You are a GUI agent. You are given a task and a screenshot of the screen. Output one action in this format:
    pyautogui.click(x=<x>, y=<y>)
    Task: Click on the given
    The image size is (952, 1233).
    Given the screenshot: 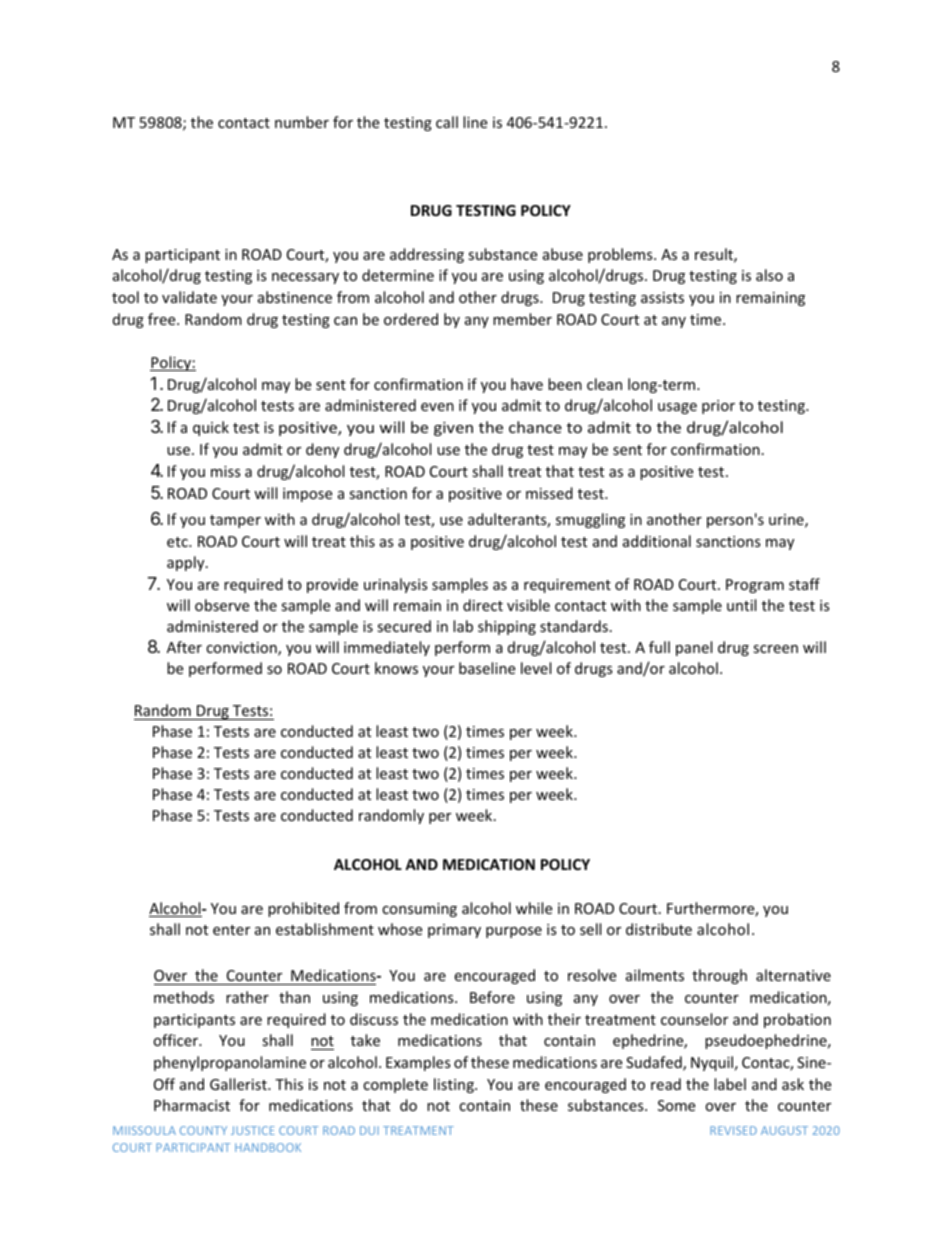 What is the action you would take?
    pyautogui.click(x=453, y=429)
